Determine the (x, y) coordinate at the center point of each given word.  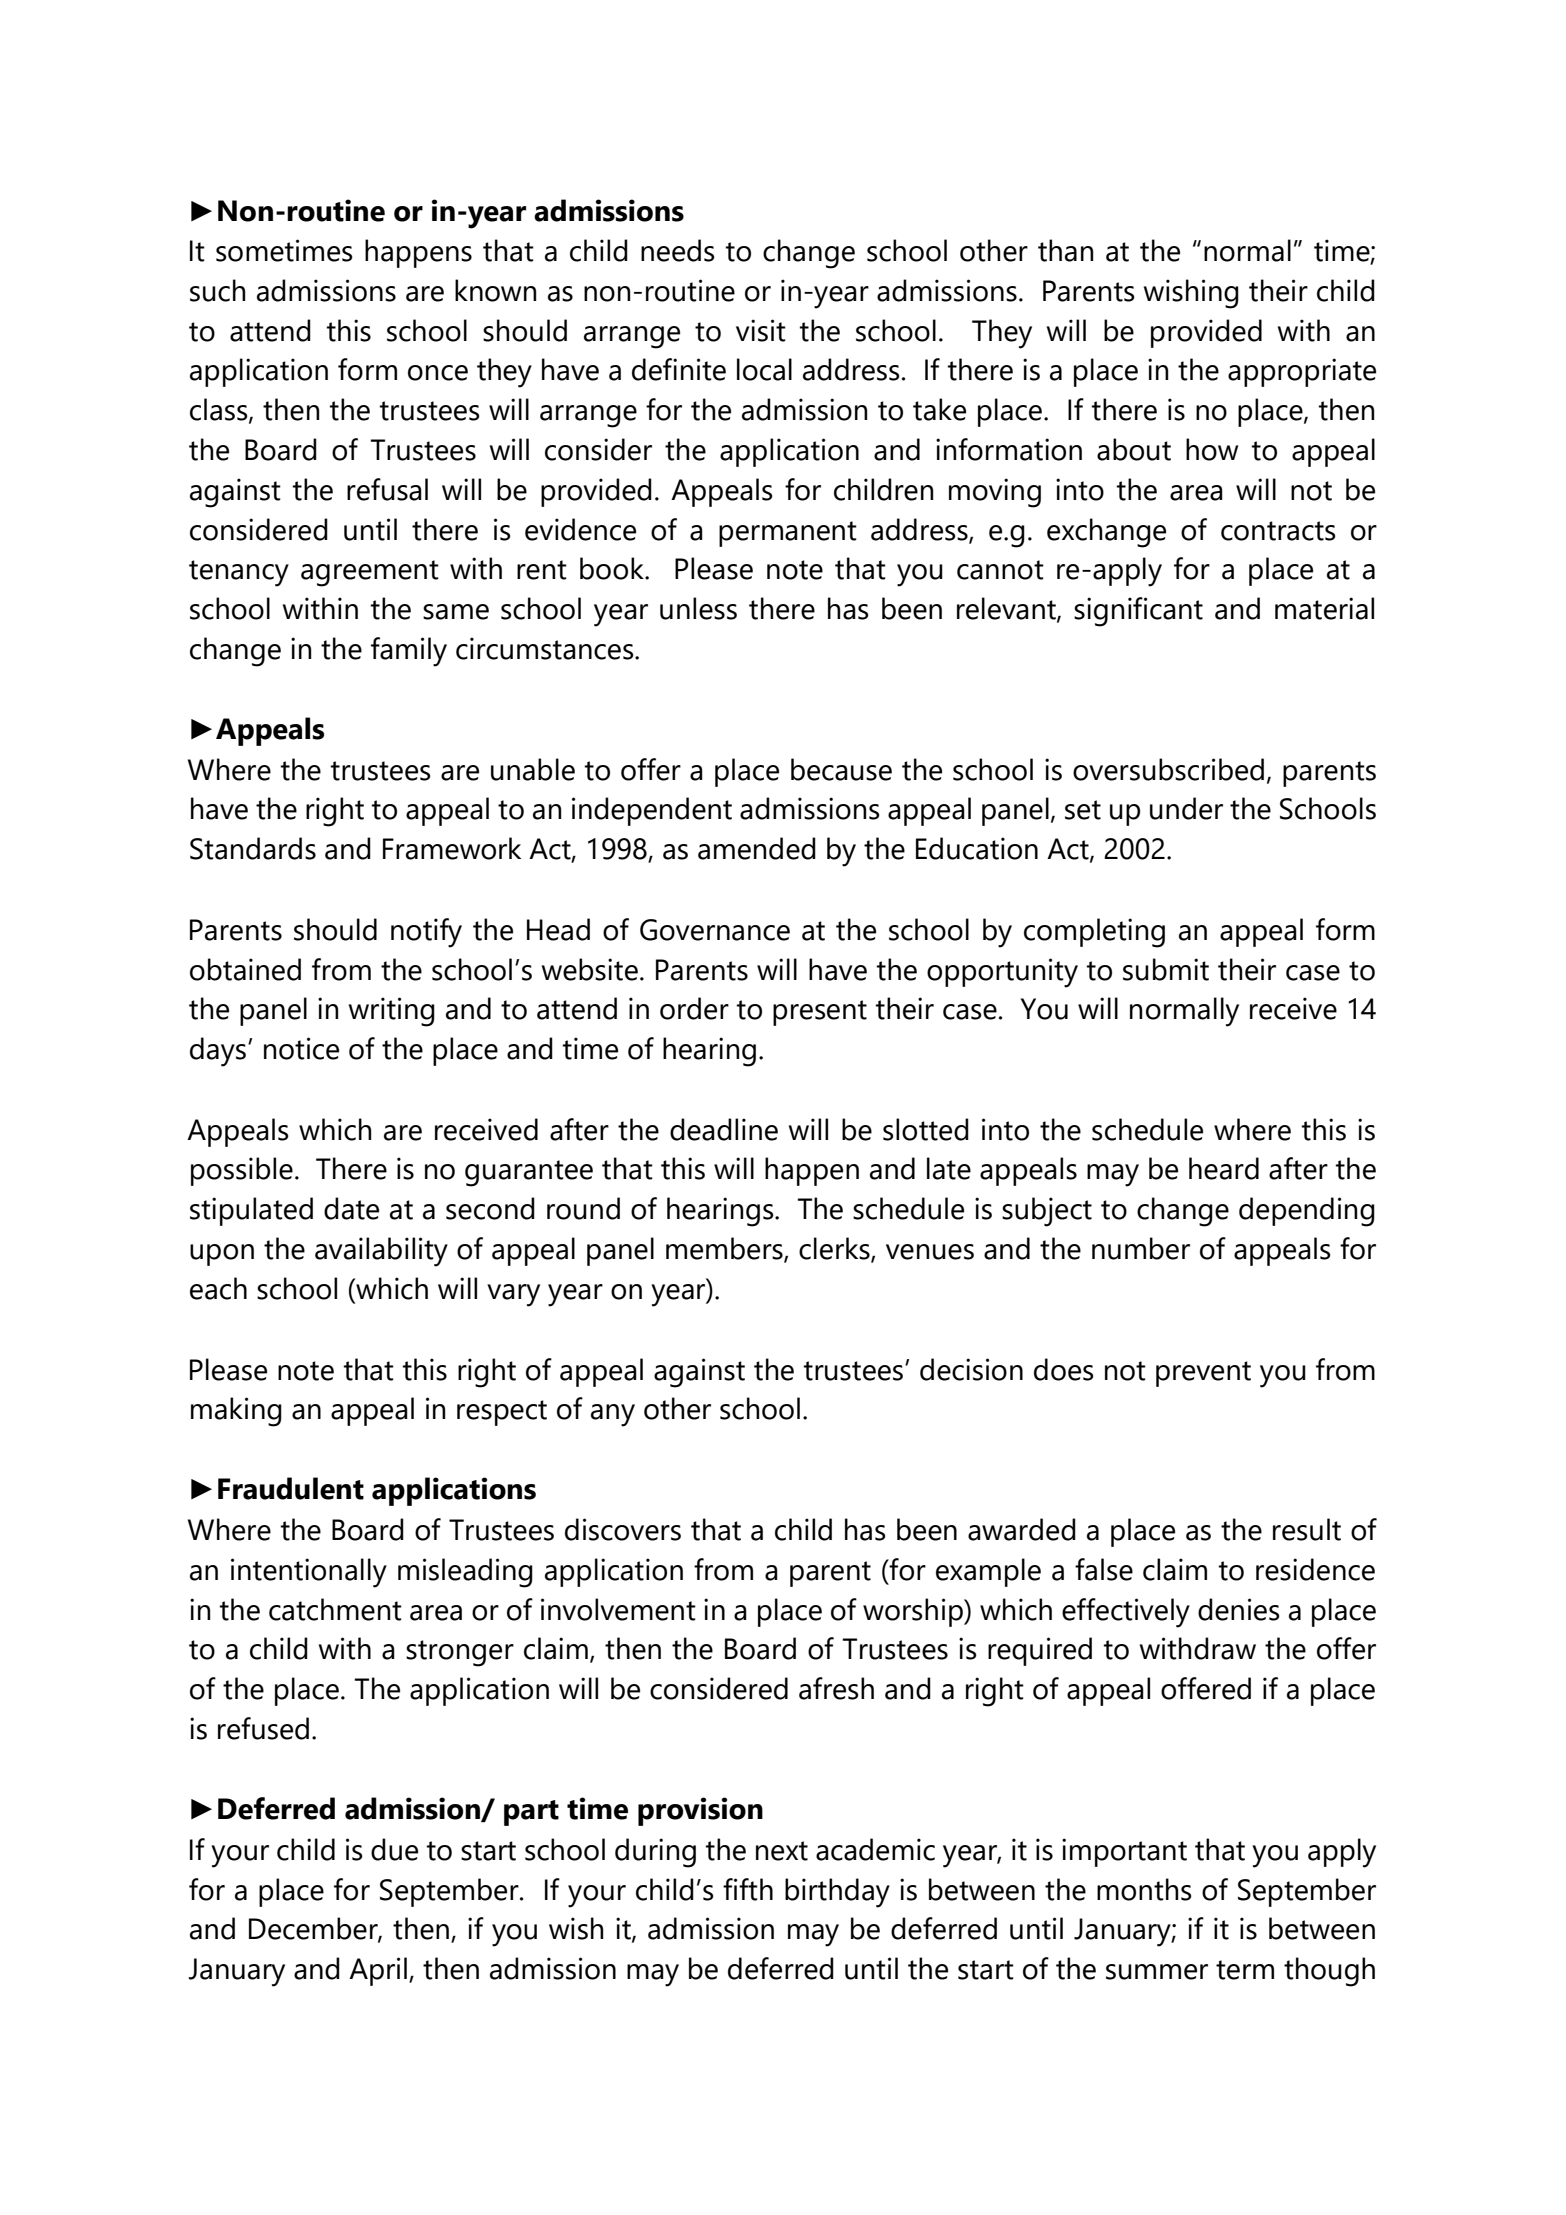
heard (1224, 1168)
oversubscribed (1168, 769)
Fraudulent (291, 1488)
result (1307, 1529)
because (841, 769)
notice (301, 1048)
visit (761, 330)
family (409, 652)
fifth (748, 1889)
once (438, 373)
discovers (623, 1529)
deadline (724, 1129)
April (378, 1971)
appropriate (1302, 372)
